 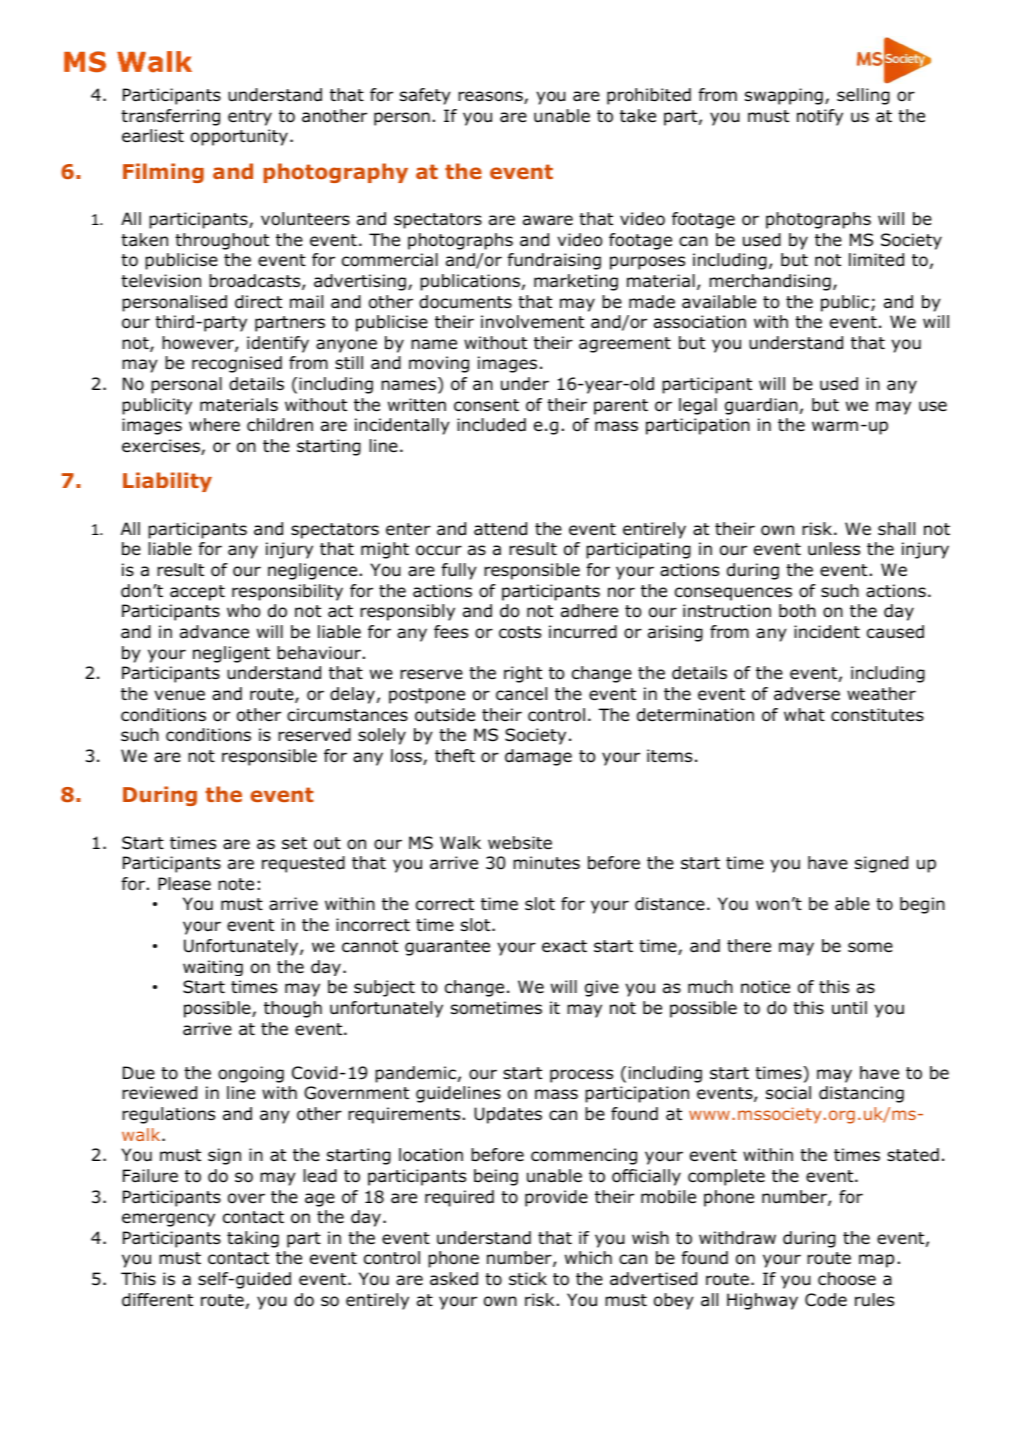 What do you see at coordinates (167, 482) in the image?
I see `Liability` at bounding box center [167, 482].
